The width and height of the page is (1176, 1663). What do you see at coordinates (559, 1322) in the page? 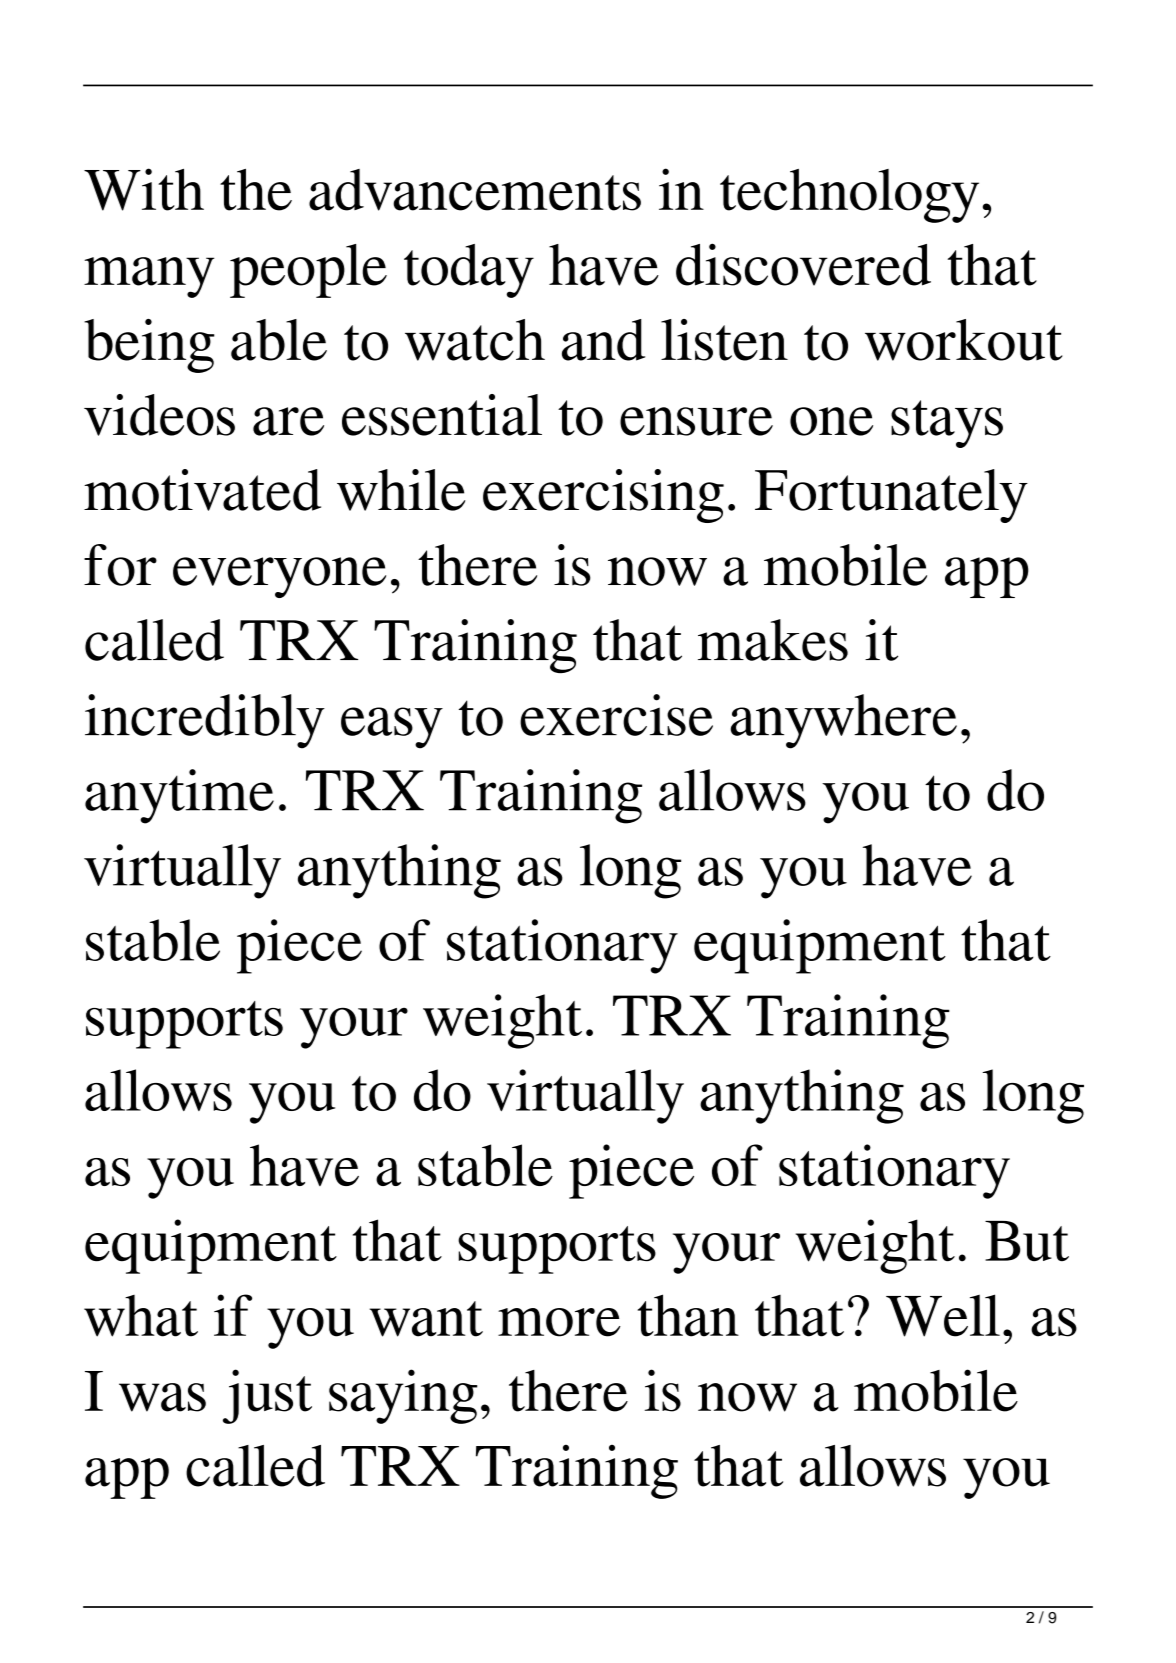
I see `more` at bounding box center [559, 1322].
